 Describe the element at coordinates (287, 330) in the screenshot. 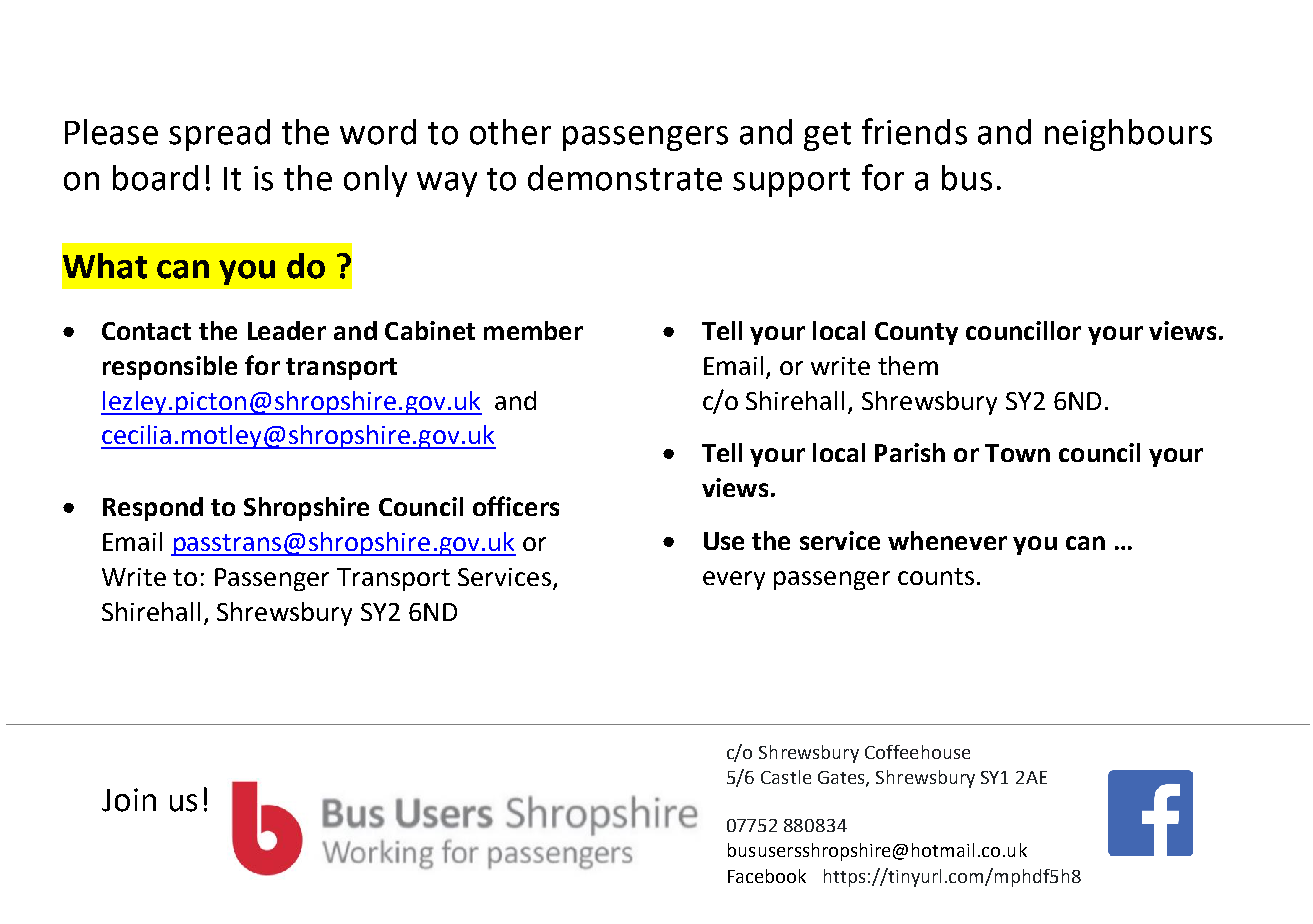

I see `Leader` at that location.
